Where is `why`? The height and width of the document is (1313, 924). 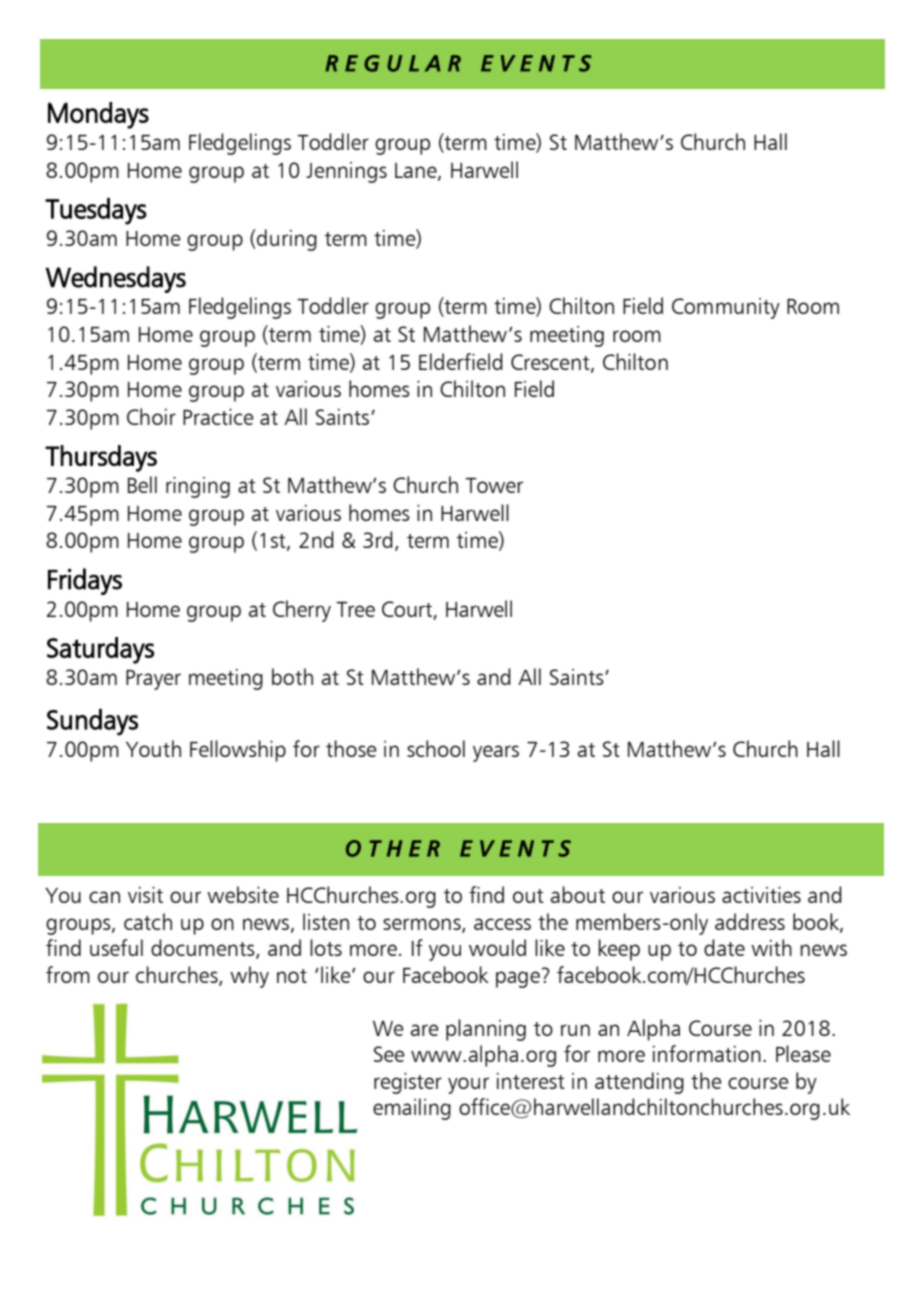
why is located at coordinates (249, 977).
